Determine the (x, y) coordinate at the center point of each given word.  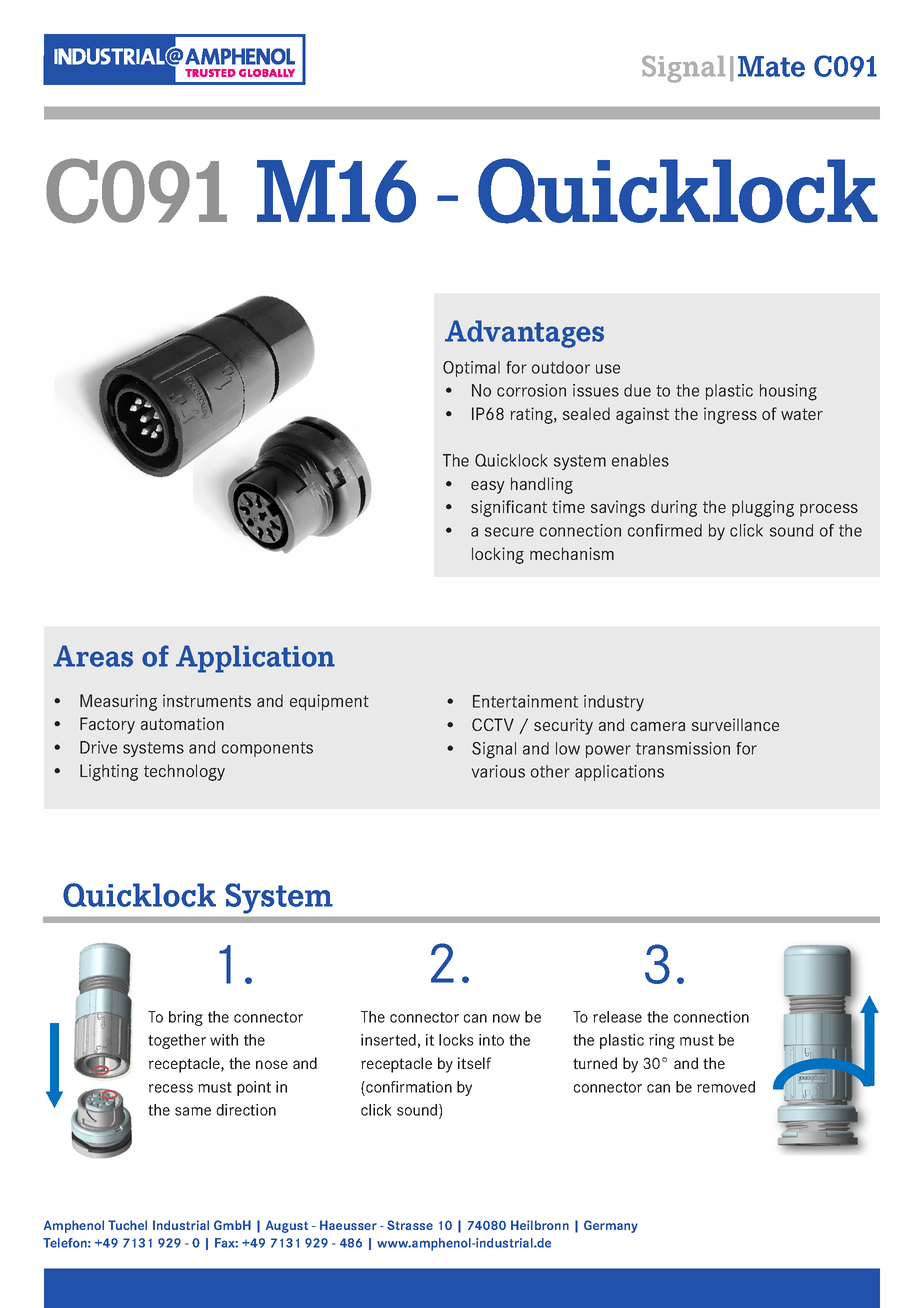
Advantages (524, 334)
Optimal (471, 369)
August (287, 1226)
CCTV (493, 724)
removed (726, 1087)
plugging (763, 508)
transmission (683, 748)
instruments (207, 700)
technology (184, 772)
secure (509, 532)
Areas (93, 656)
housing (788, 392)
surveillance (735, 724)
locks (456, 1040)
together (177, 1041)
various (498, 771)
